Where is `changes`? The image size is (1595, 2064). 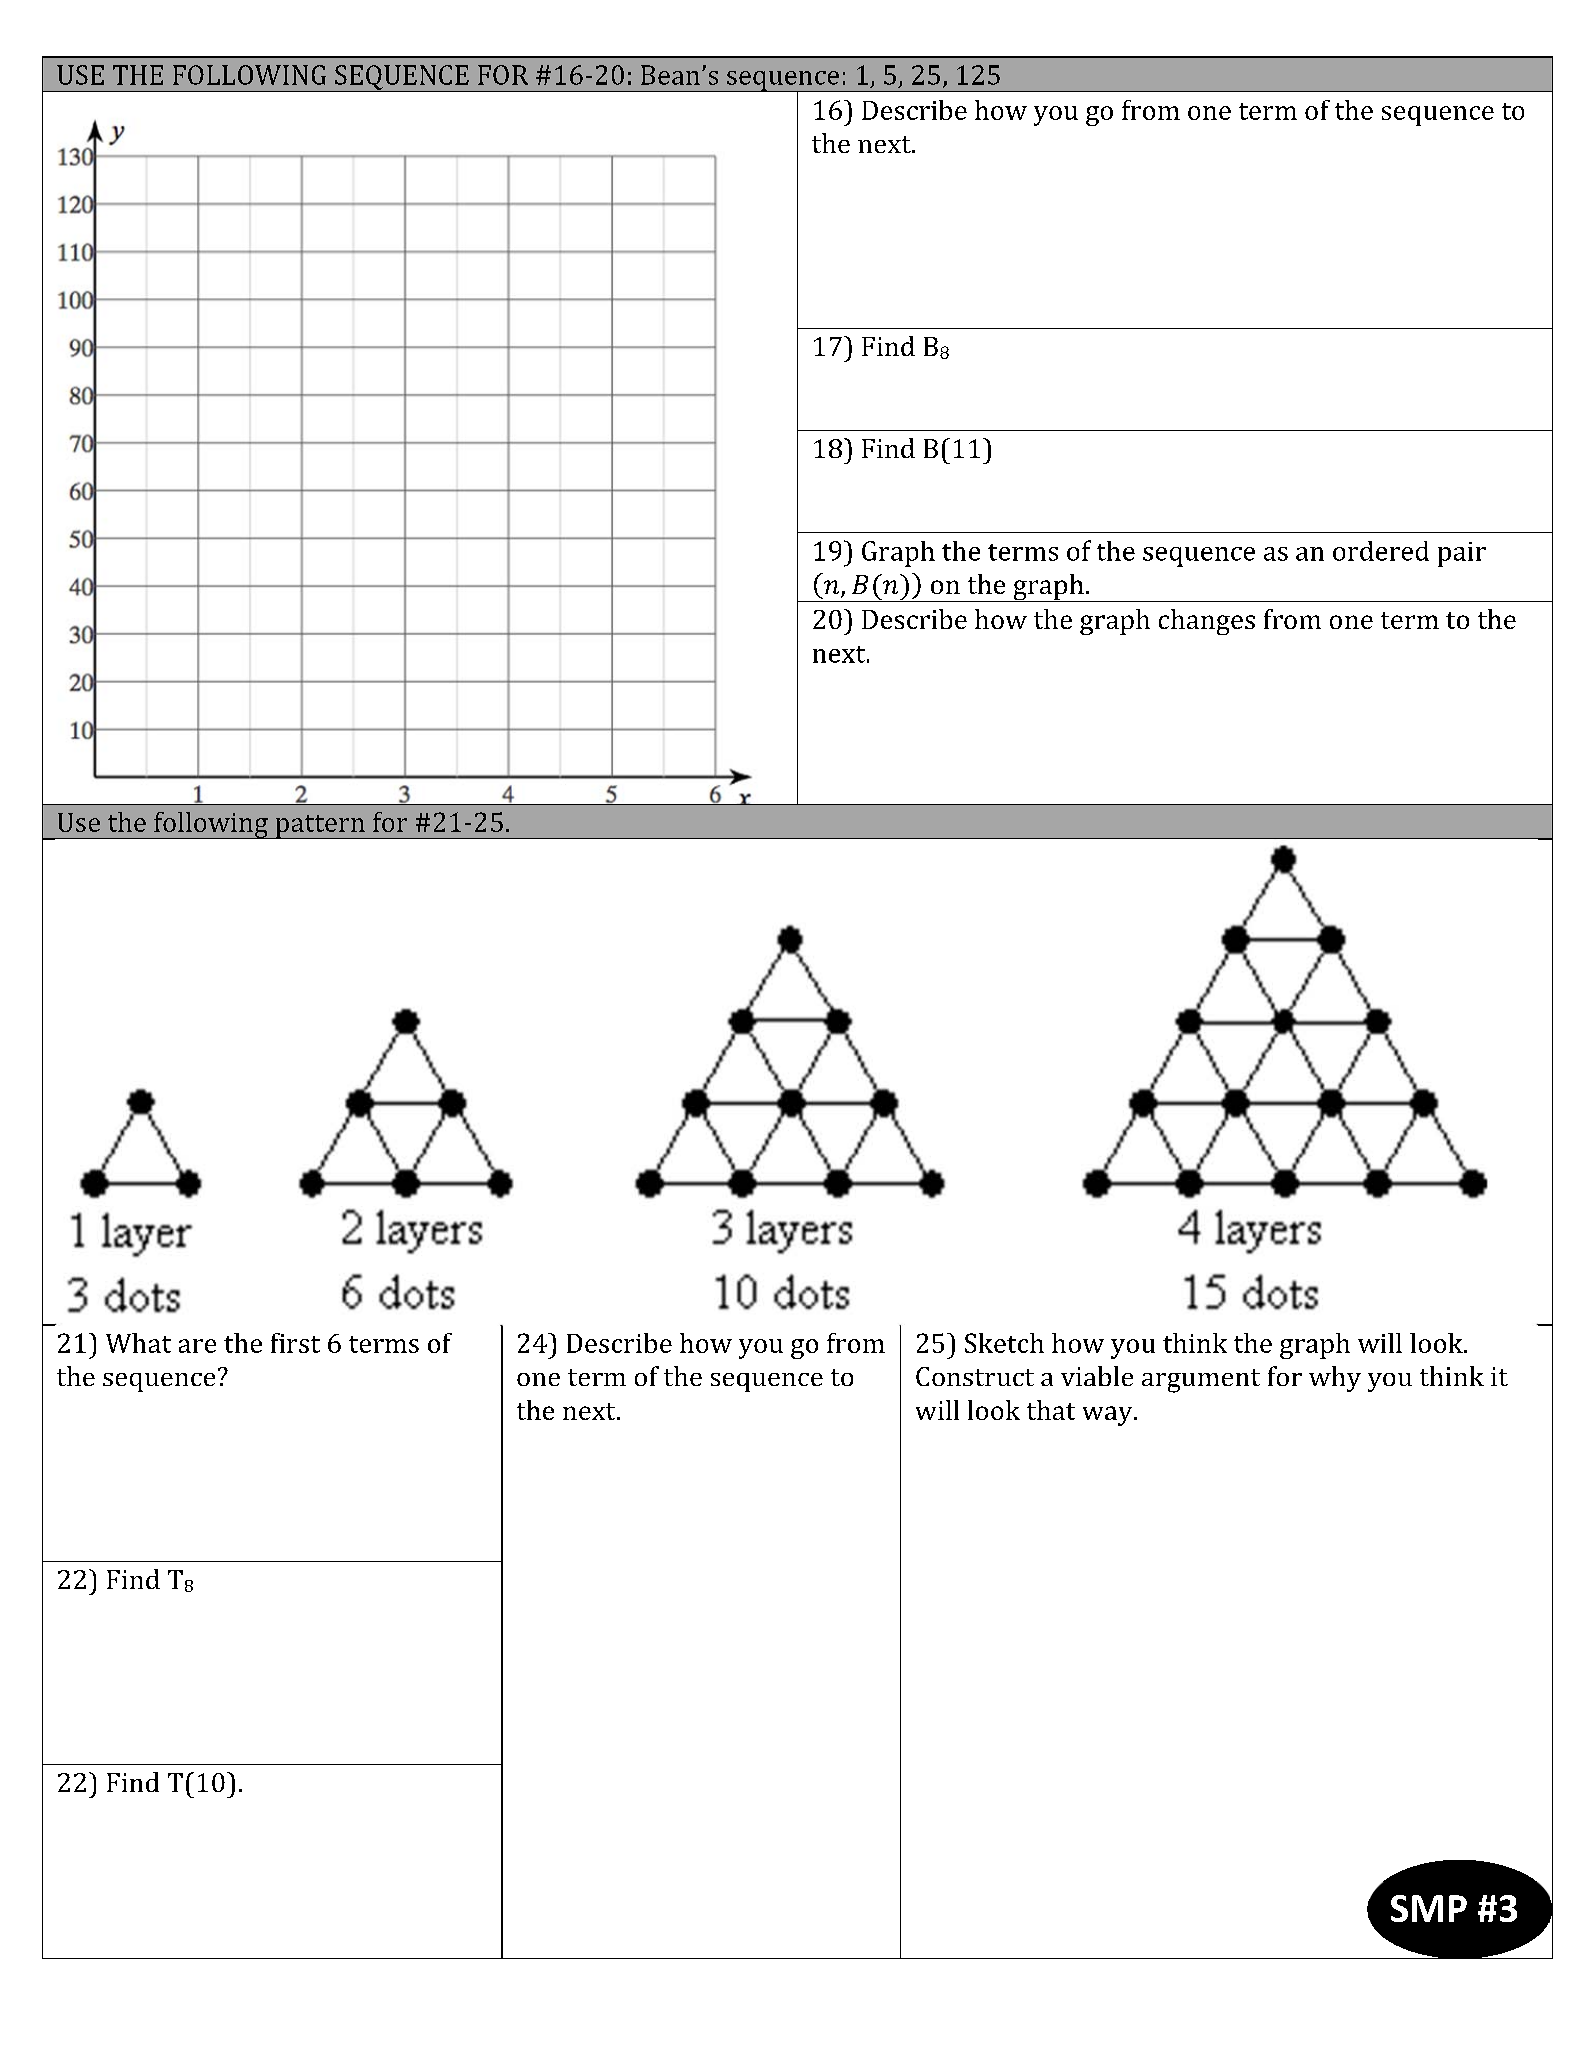
changes is located at coordinates (1207, 622).
